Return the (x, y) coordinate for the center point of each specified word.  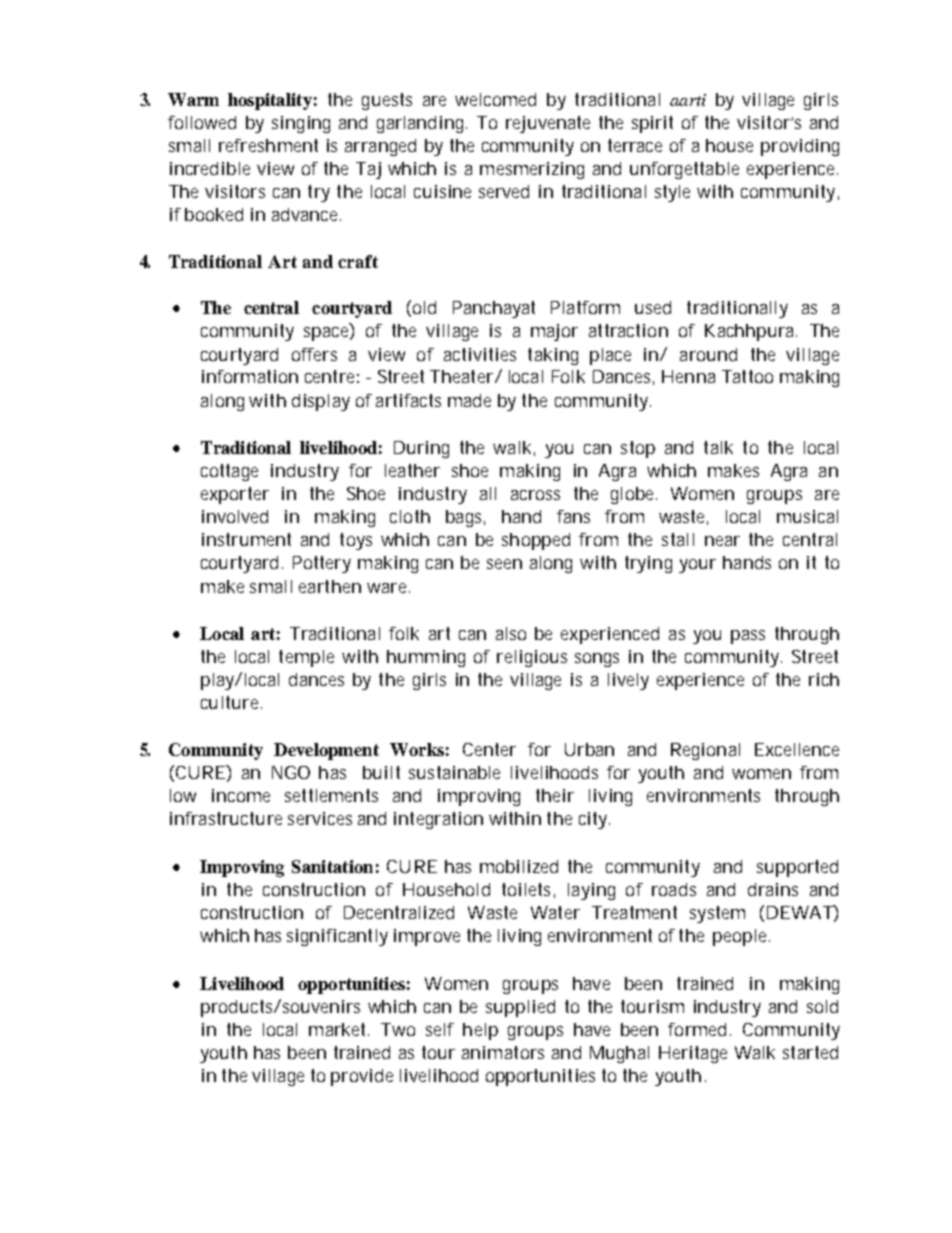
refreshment (268, 145)
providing (800, 147)
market (339, 1029)
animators (503, 1052)
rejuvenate (548, 124)
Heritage (693, 1054)
